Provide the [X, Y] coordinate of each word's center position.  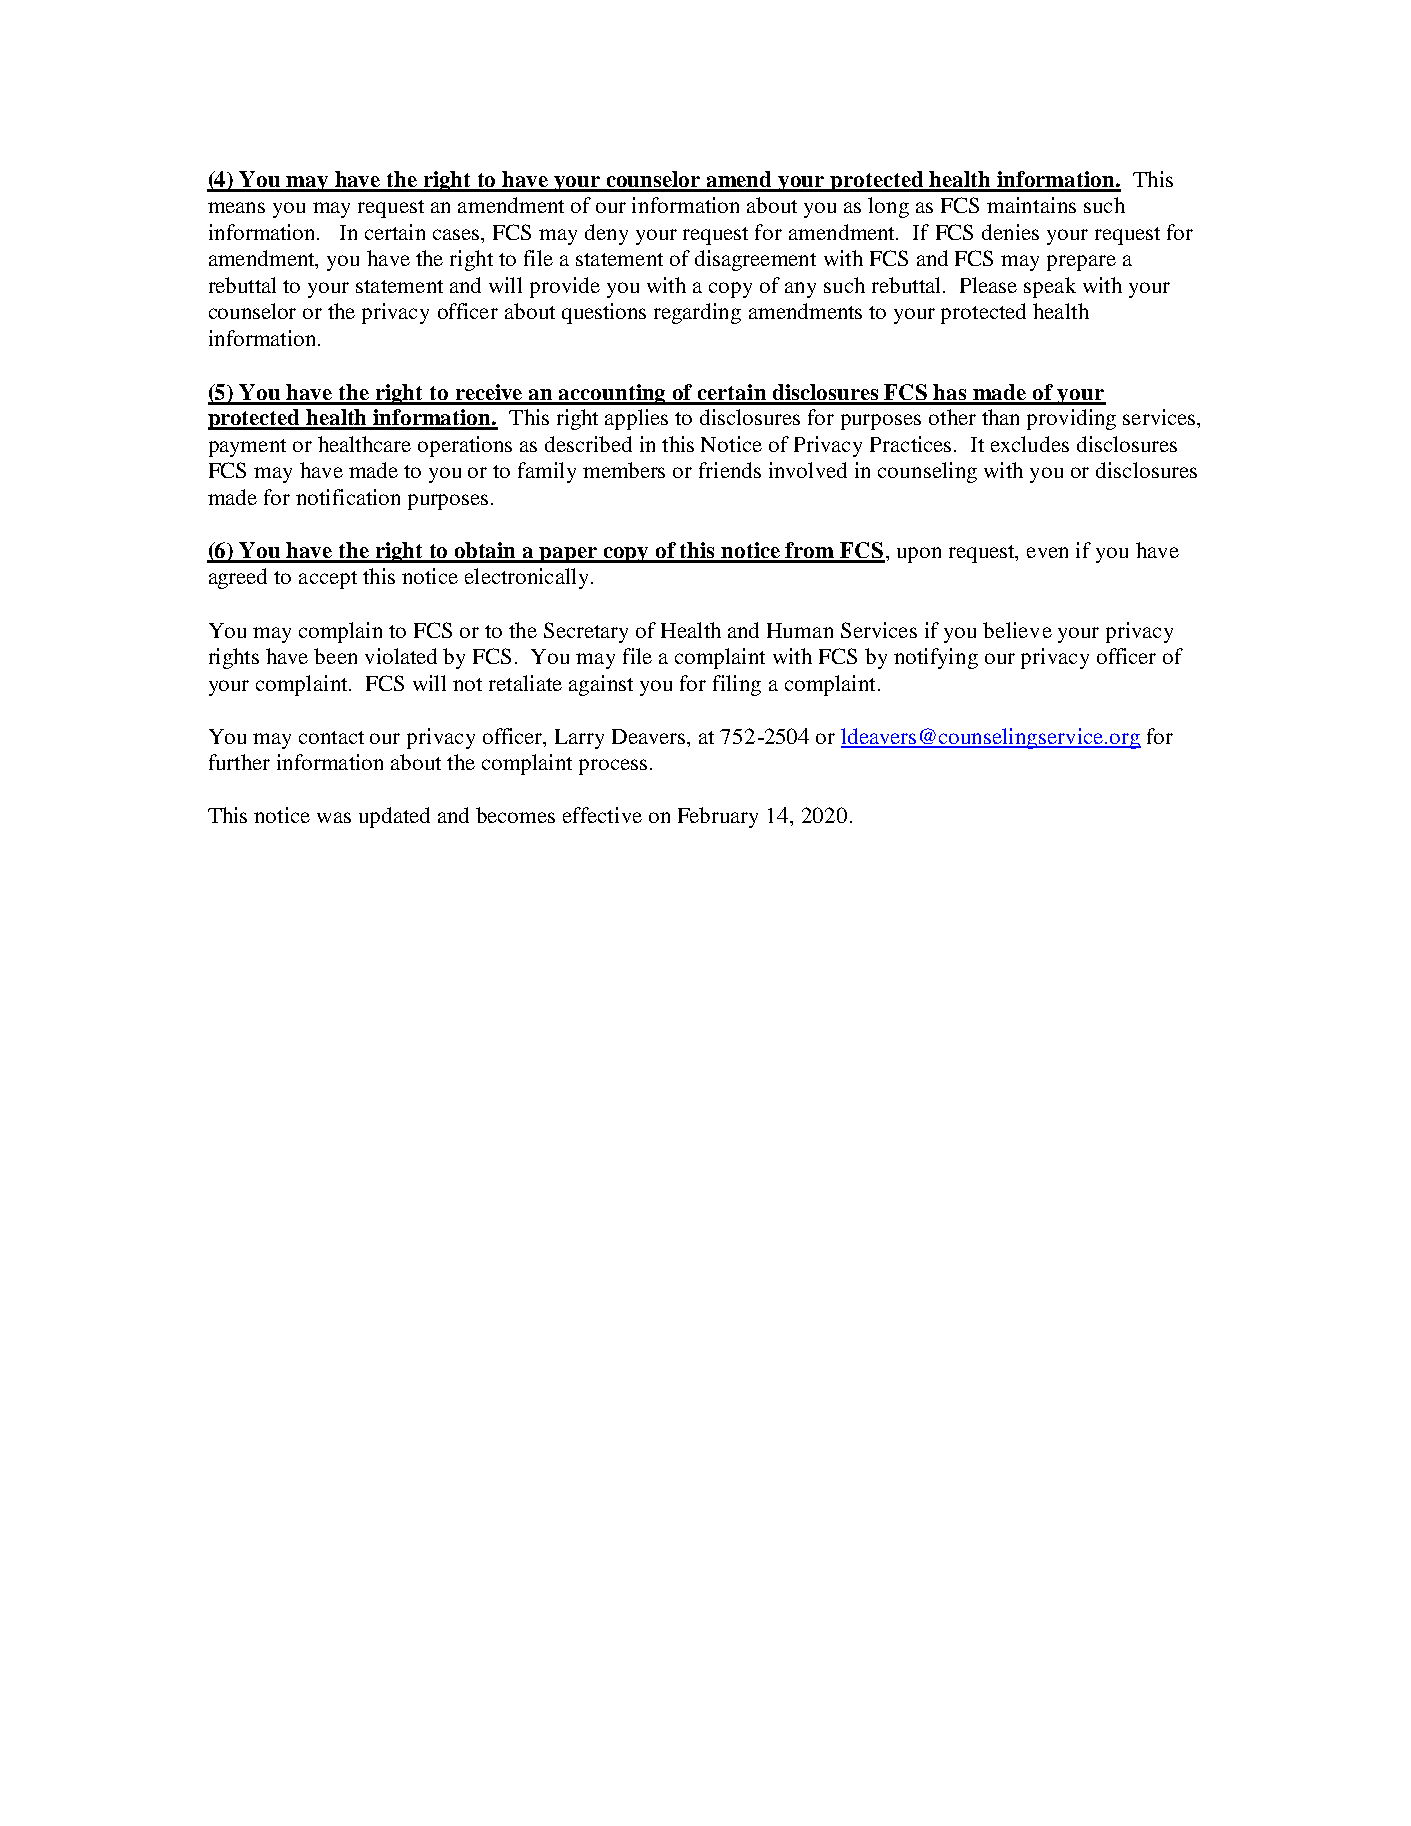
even [1047, 552]
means [236, 207]
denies [1010, 232]
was [334, 817]
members [624, 470]
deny [606, 234]
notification [348, 497]
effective [602, 815]
